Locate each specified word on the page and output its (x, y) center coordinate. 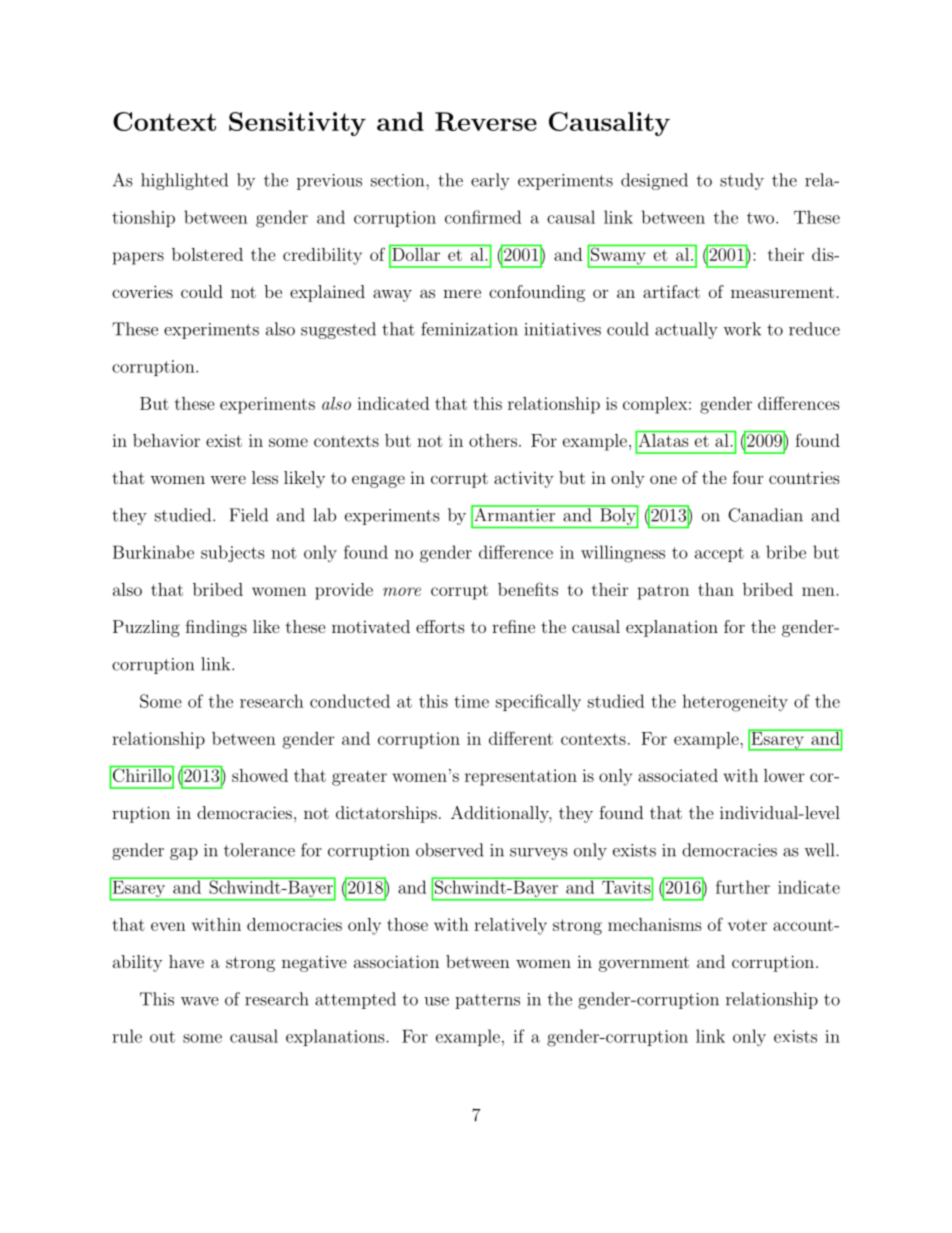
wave (200, 1001)
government (644, 964)
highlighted (184, 181)
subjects (233, 554)
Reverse (486, 121)
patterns (487, 1001)
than (716, 589)
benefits (528, 589)
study (742, 181)
